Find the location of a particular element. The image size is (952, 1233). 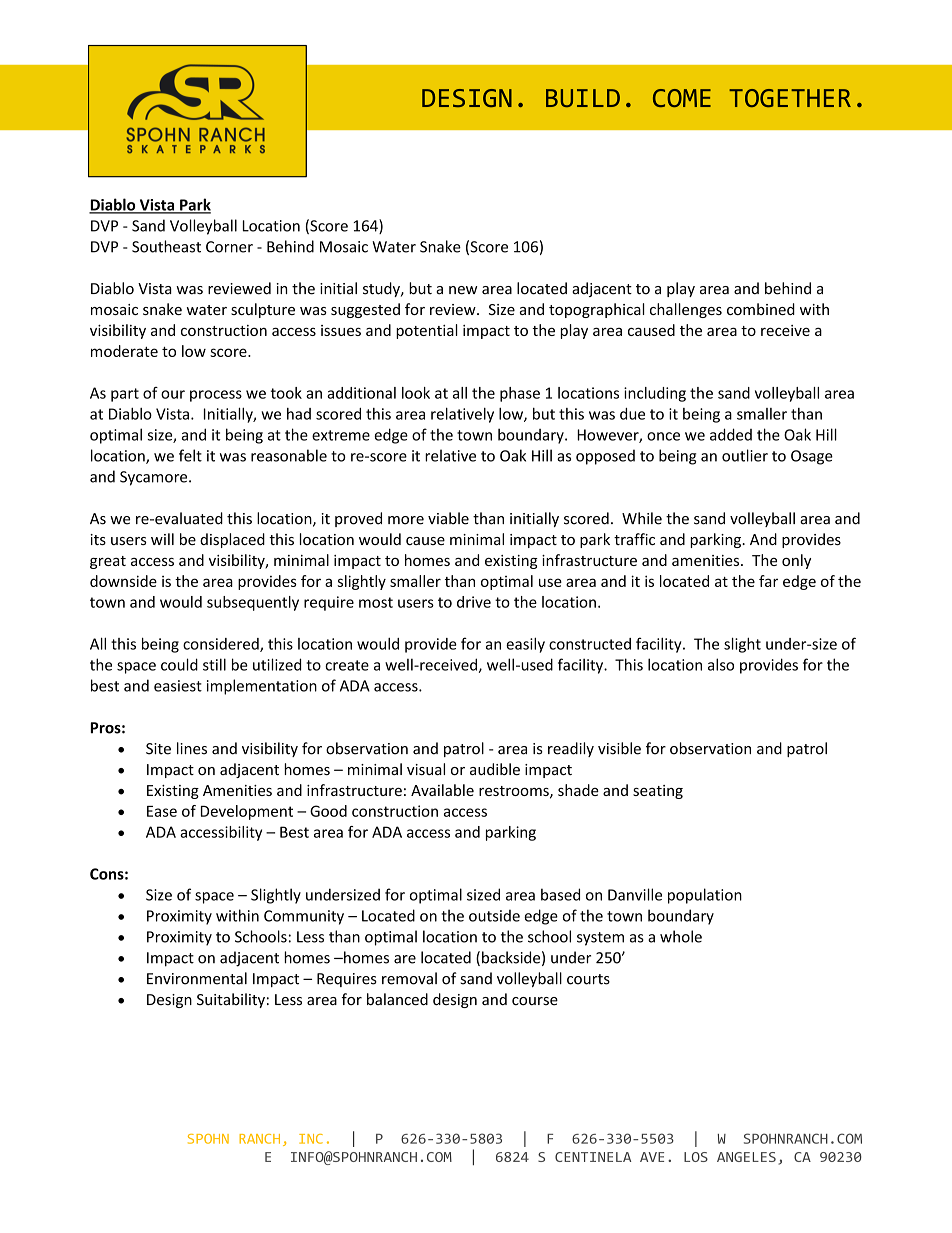

BUILD is located at coordinates (583, 98).
